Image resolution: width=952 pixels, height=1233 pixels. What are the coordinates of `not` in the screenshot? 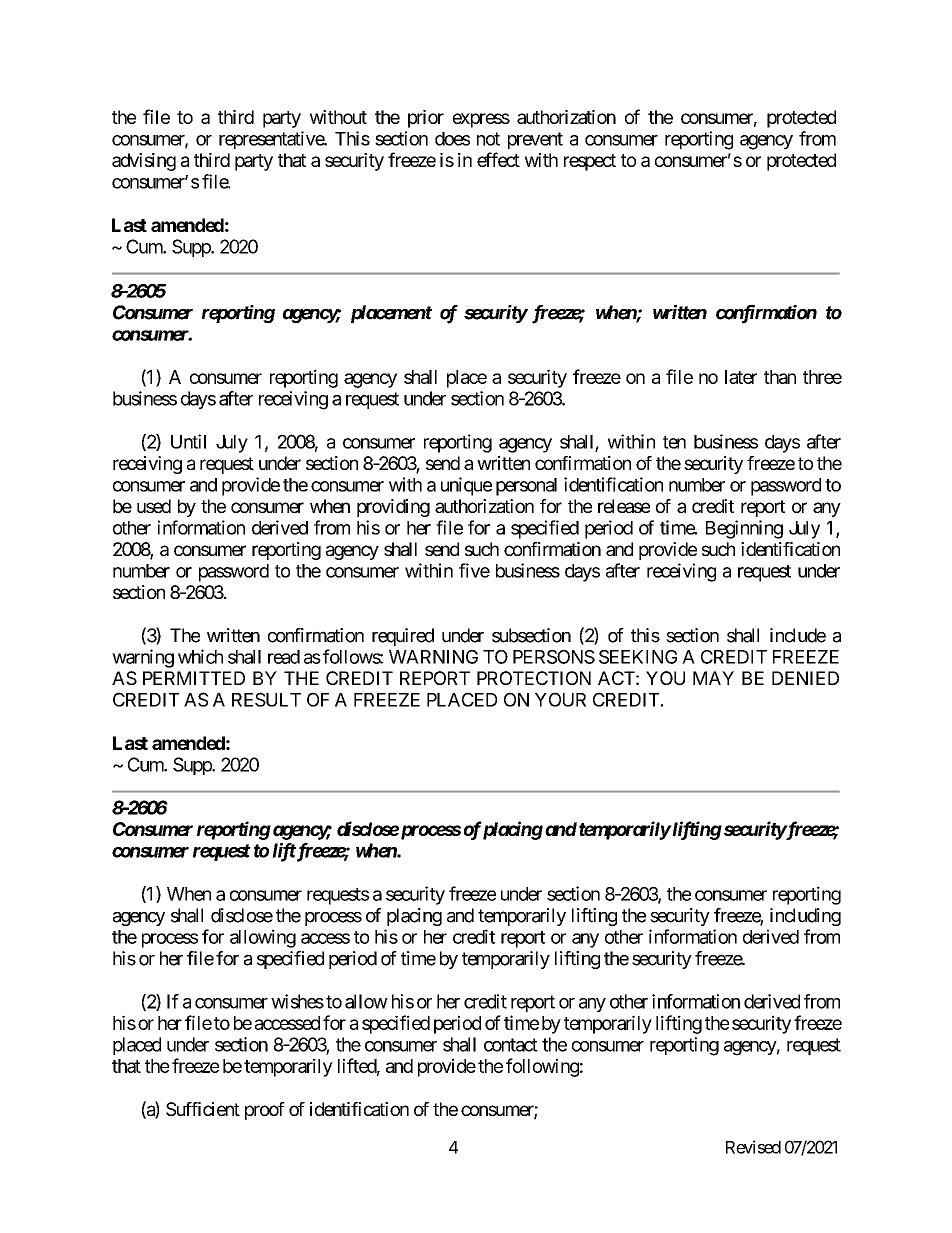 It's located at (488, 139).
